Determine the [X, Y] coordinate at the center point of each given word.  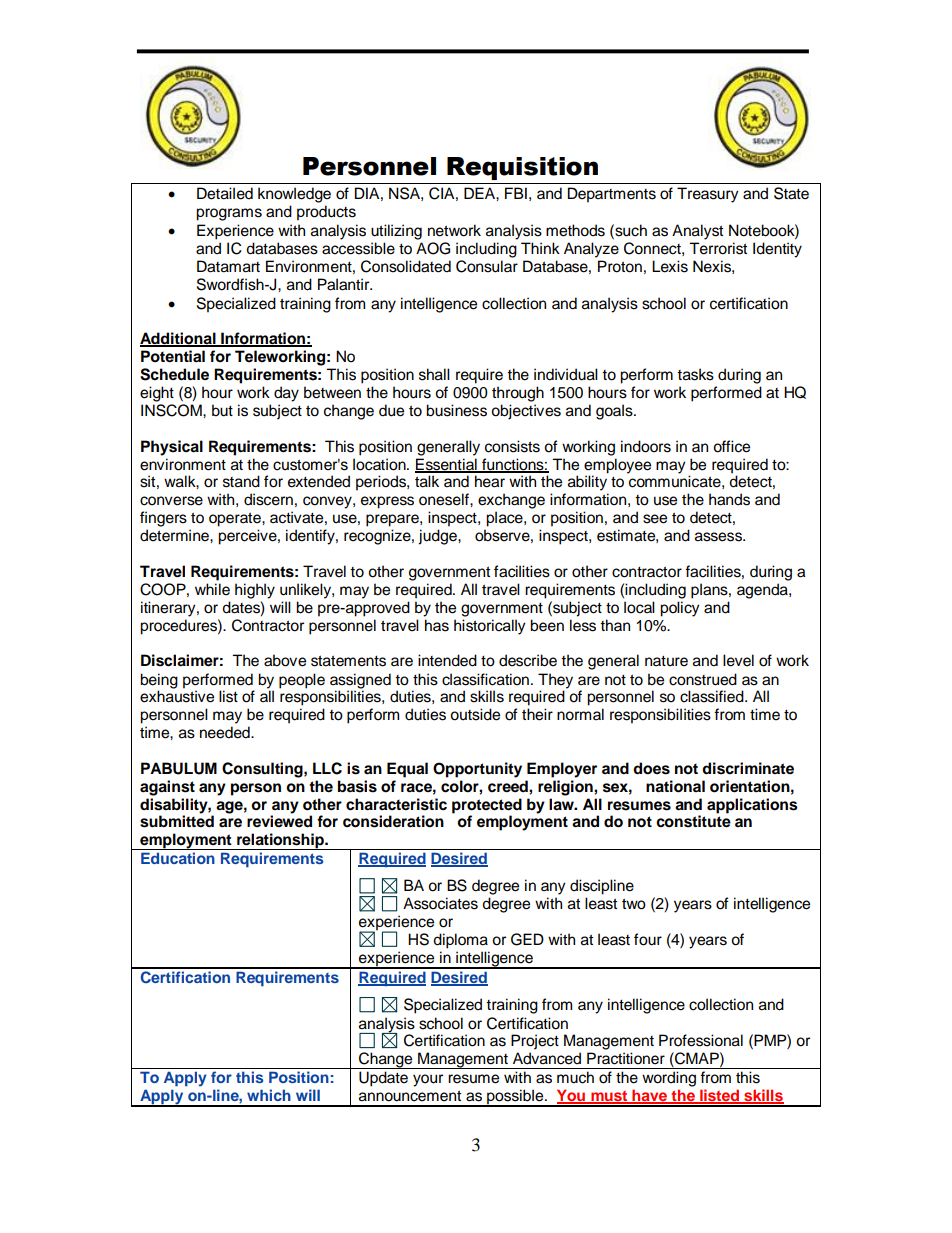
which [269, 1095]
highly [255, 591]
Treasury [708, 195]
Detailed [225, 193]
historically [490, 627]
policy [680, 609]
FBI [516, 193]
